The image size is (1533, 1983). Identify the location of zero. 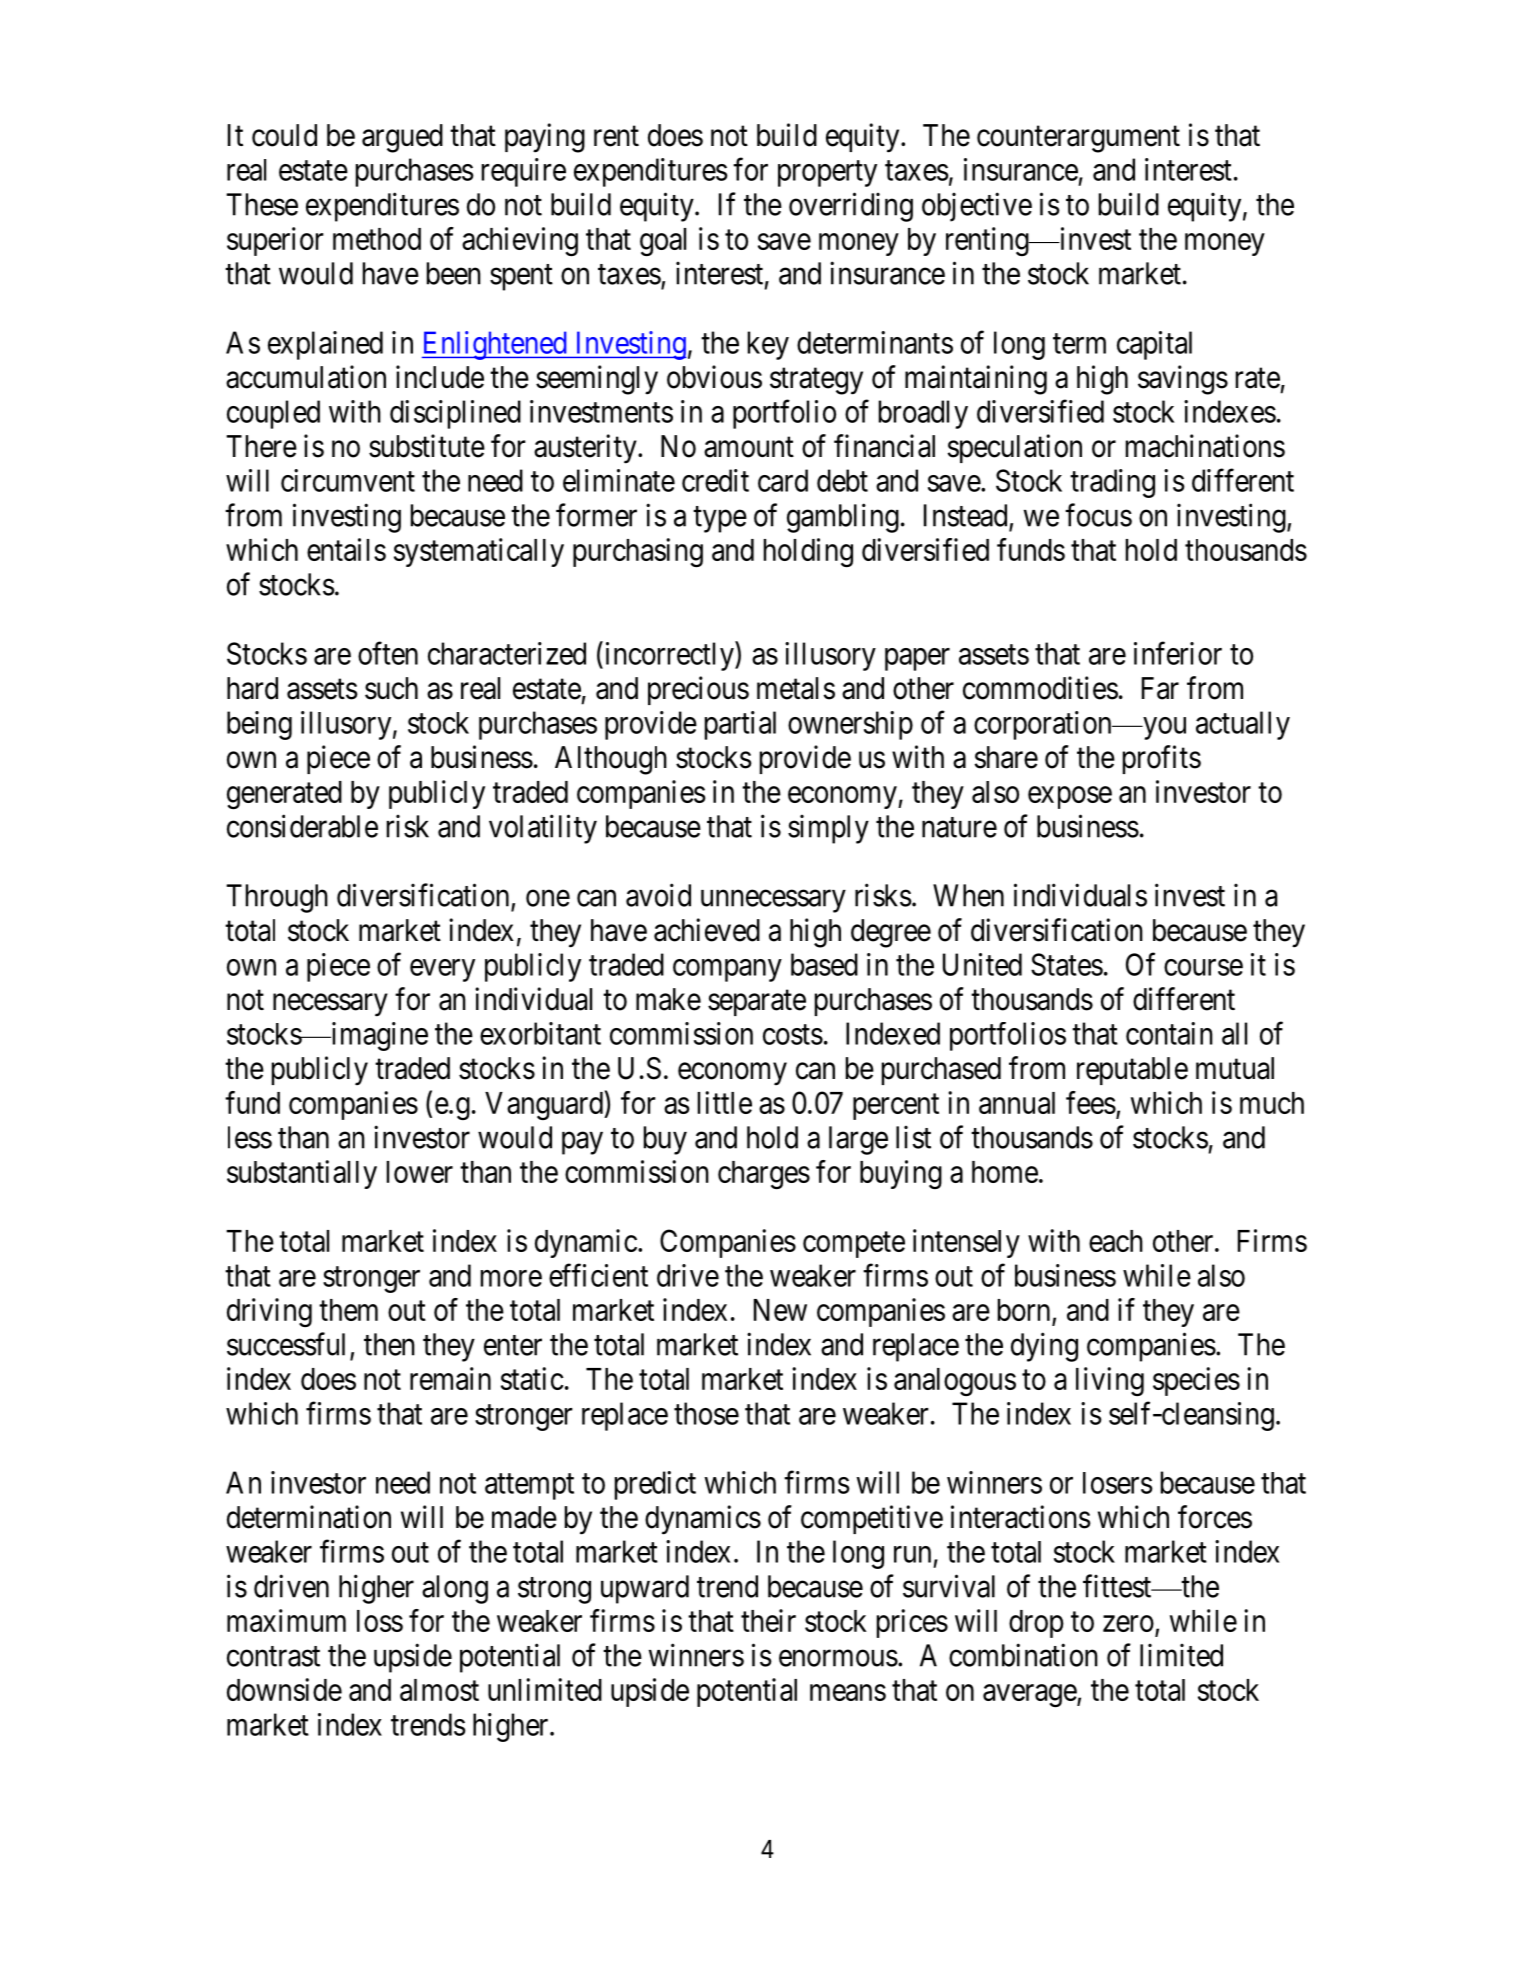
(1128, 1623).
